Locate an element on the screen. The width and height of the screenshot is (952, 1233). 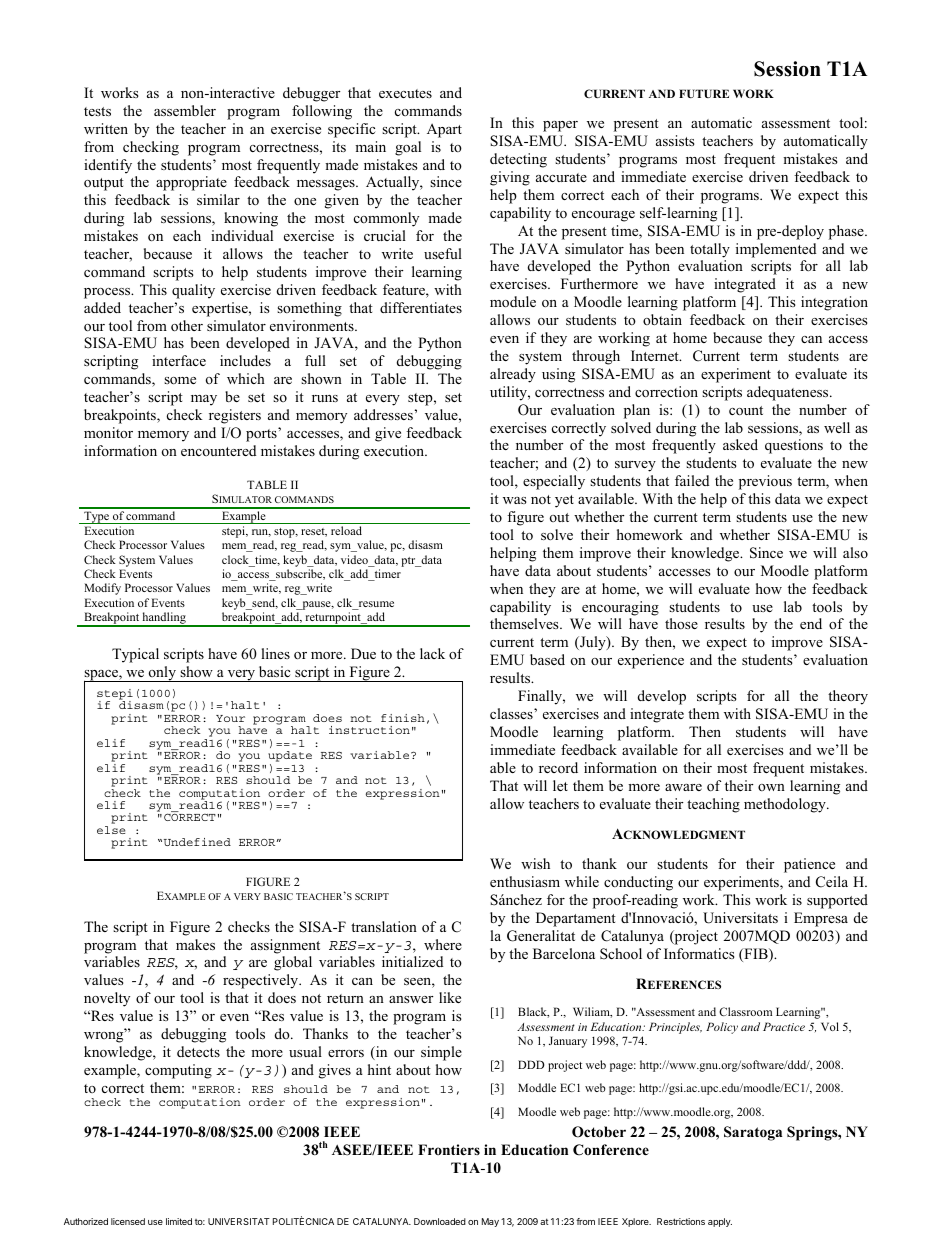
Empresa is located at coordinates (821, 919).
